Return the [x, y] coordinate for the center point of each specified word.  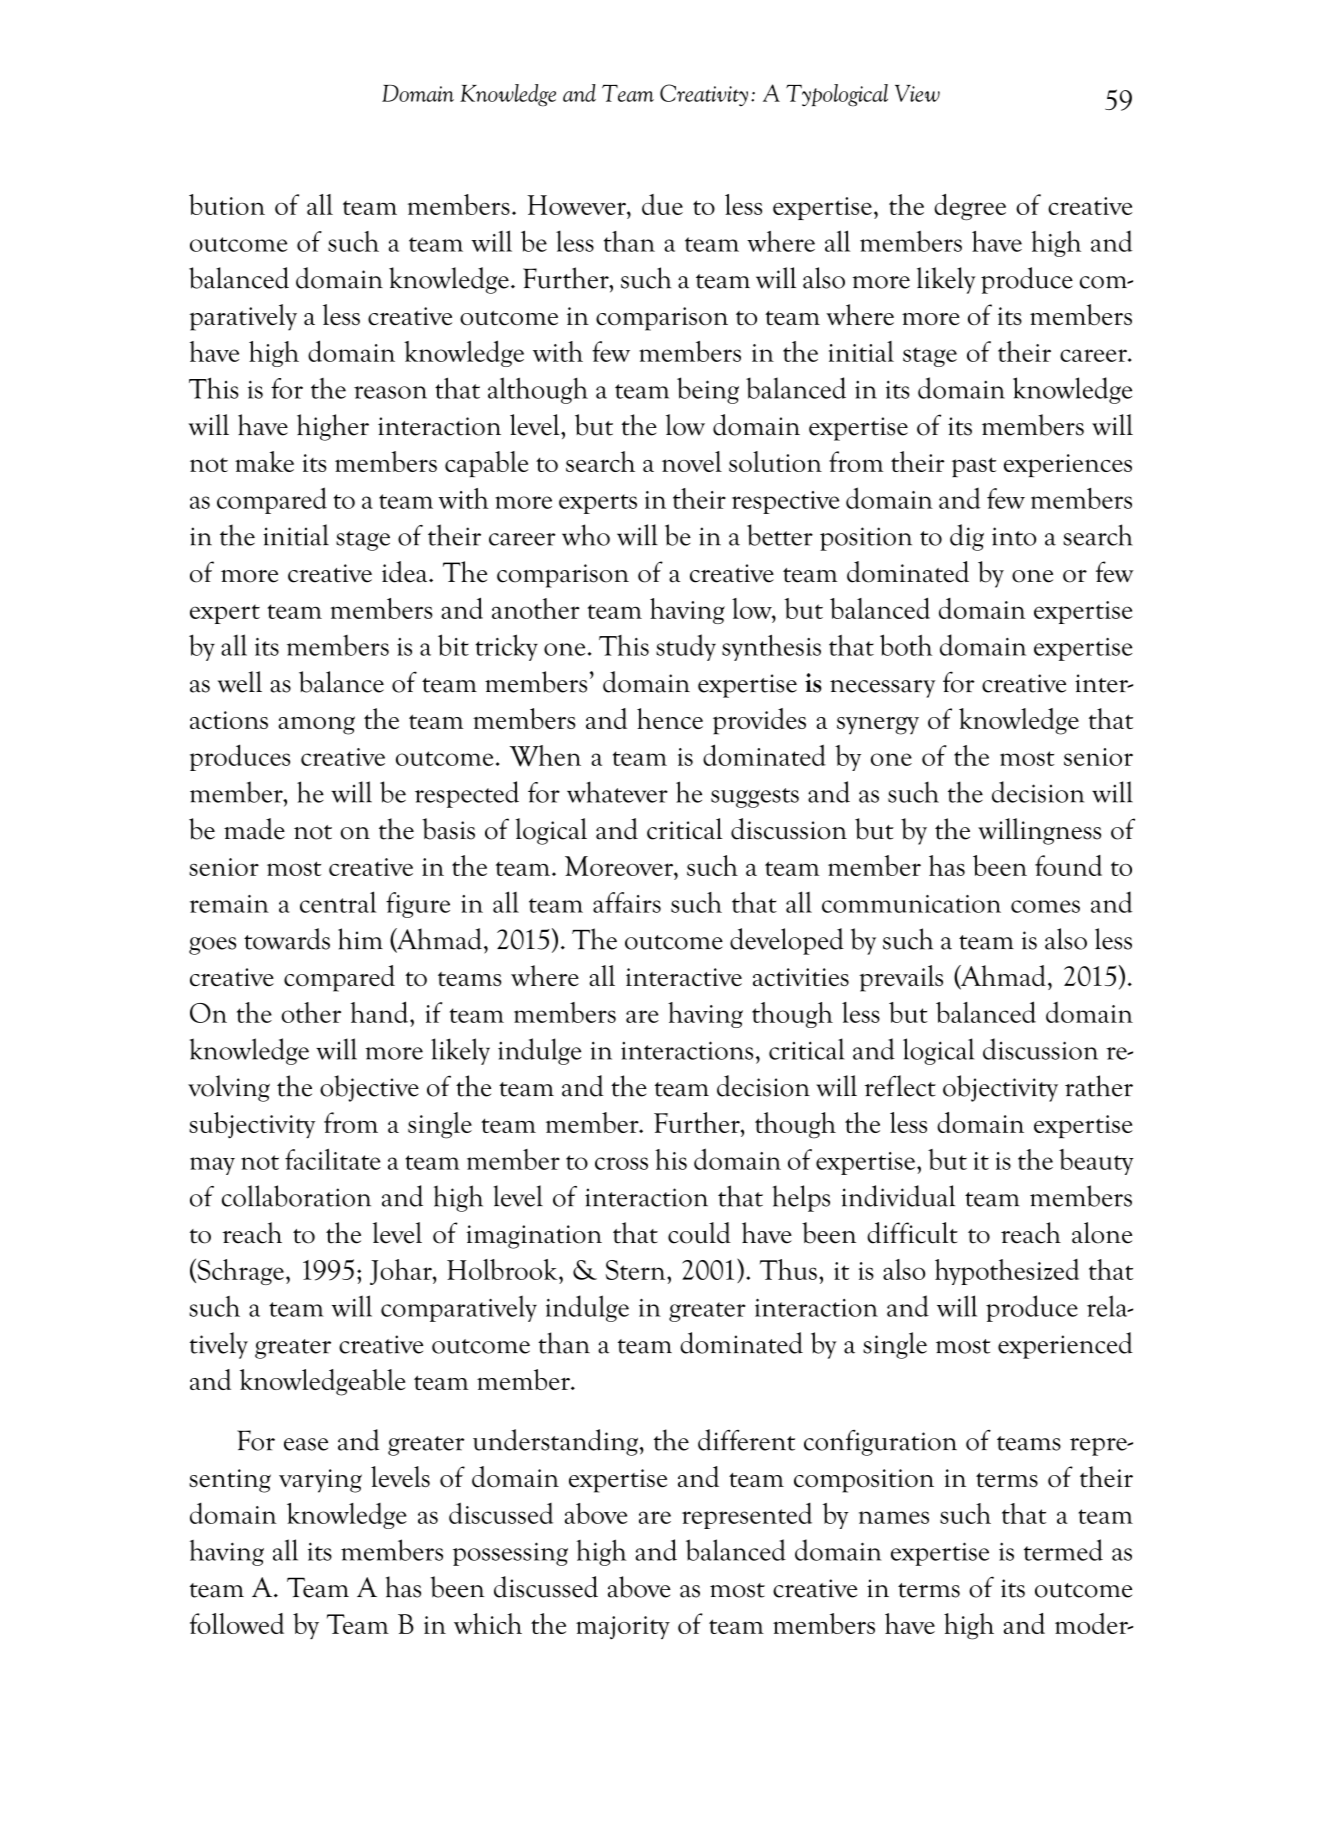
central [338, 902]
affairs [627, 902]
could [699, 1233]
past [974, 467]
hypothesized [1007, 1272]
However [577, 205]
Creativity [704, 95]
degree [970, 207]
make [264, 461]
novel [692, 461]
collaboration [296, 1196]
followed [237, 1623]
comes [1045, 906]
